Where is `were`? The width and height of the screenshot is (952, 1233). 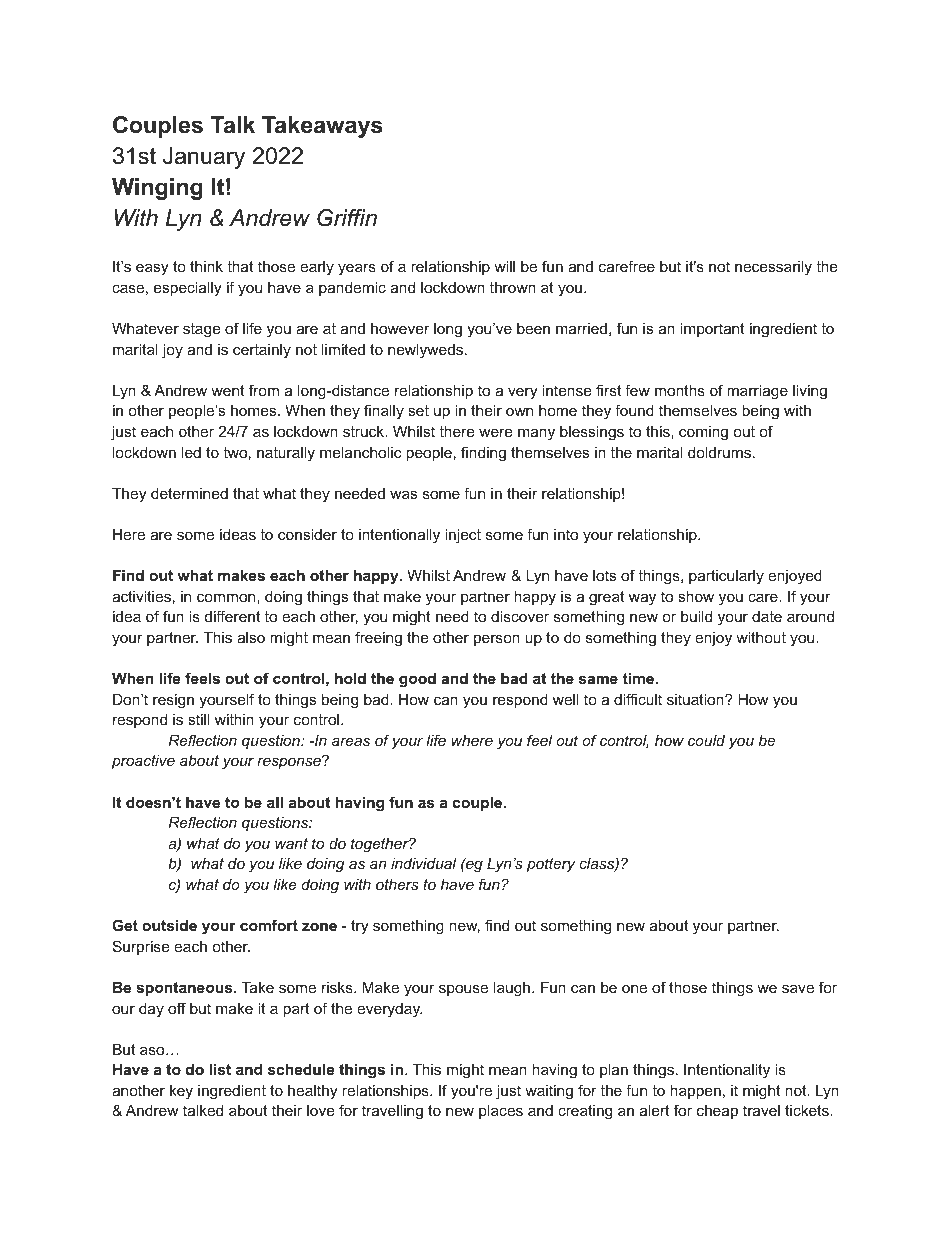 were is located at coordinates (496, 432).
